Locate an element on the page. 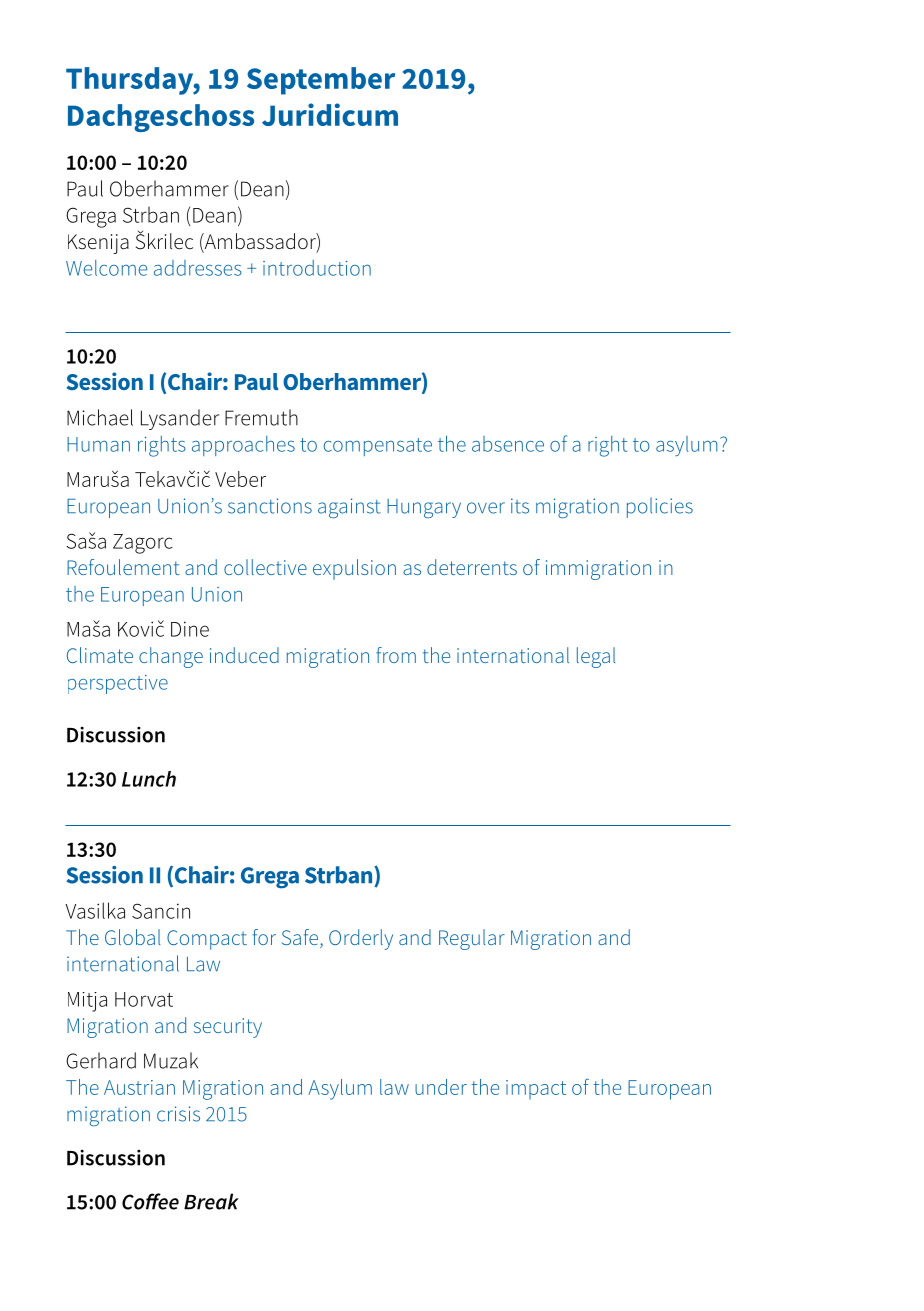 Image resolution: width=924 pixels, height=1311 pixels. legal is located at coordinates (596, 657).
